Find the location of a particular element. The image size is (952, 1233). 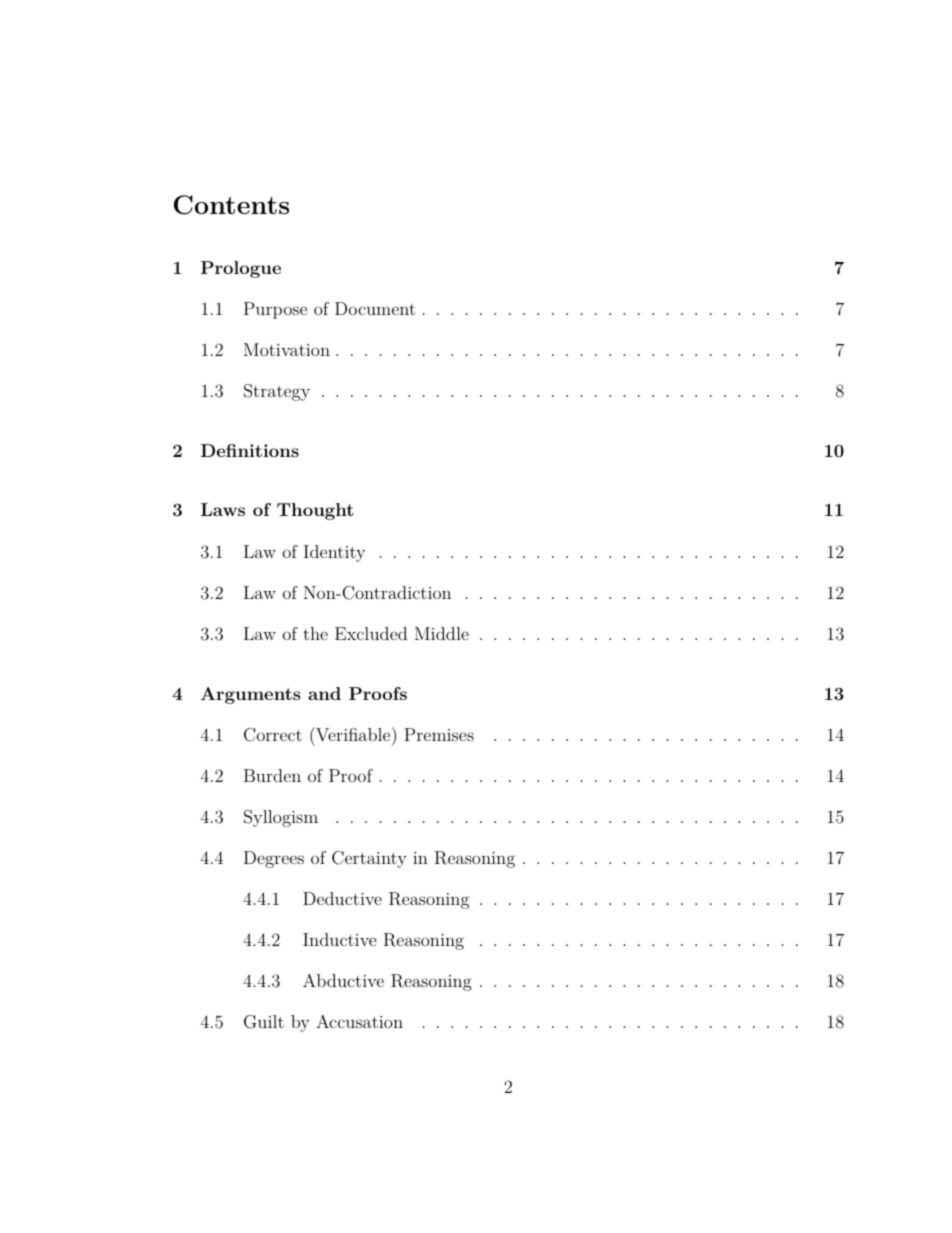

Thought is located at coordinates (315, 511).
